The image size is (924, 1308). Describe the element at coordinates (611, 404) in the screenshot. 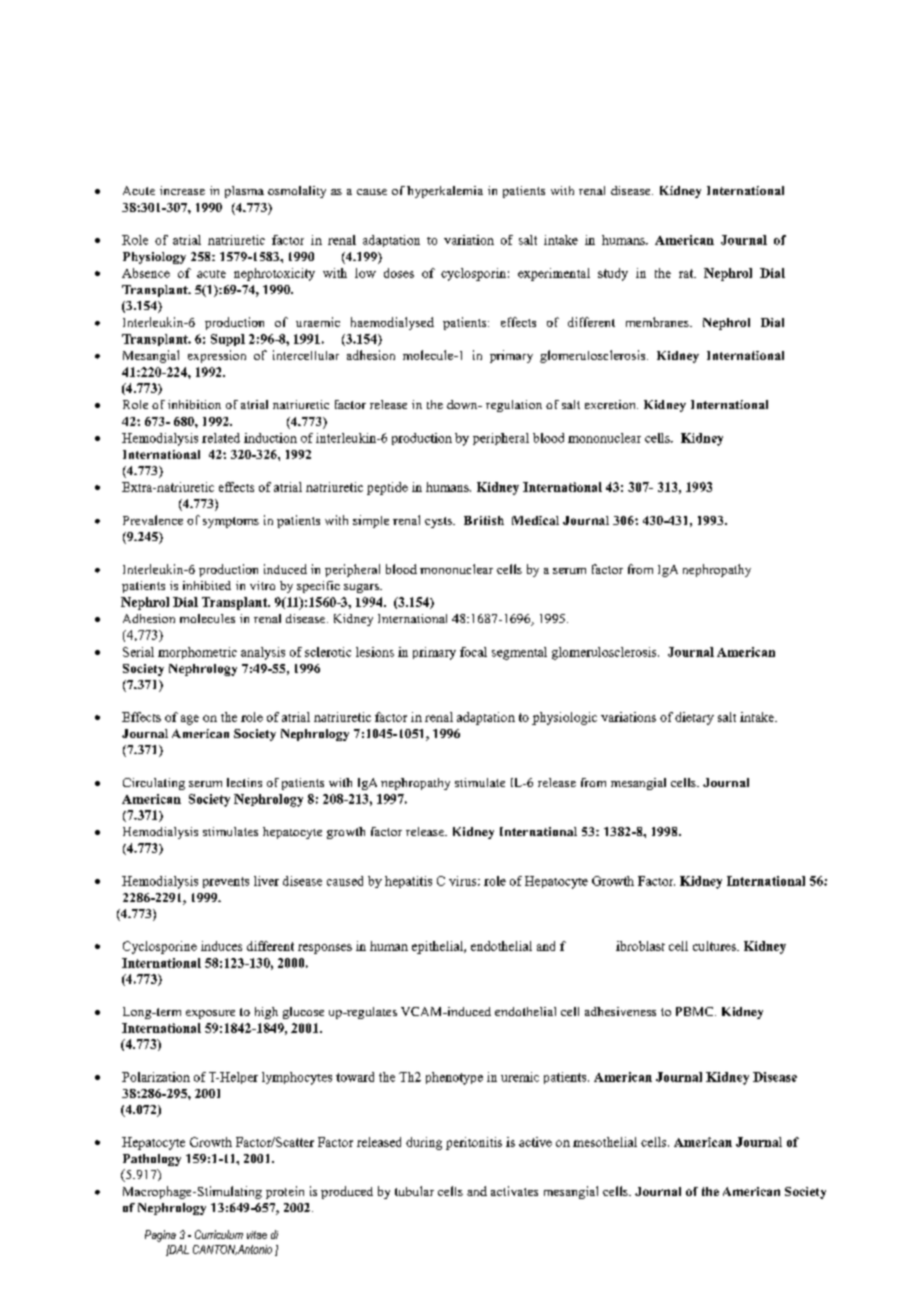

I see `excretion` at that location.
